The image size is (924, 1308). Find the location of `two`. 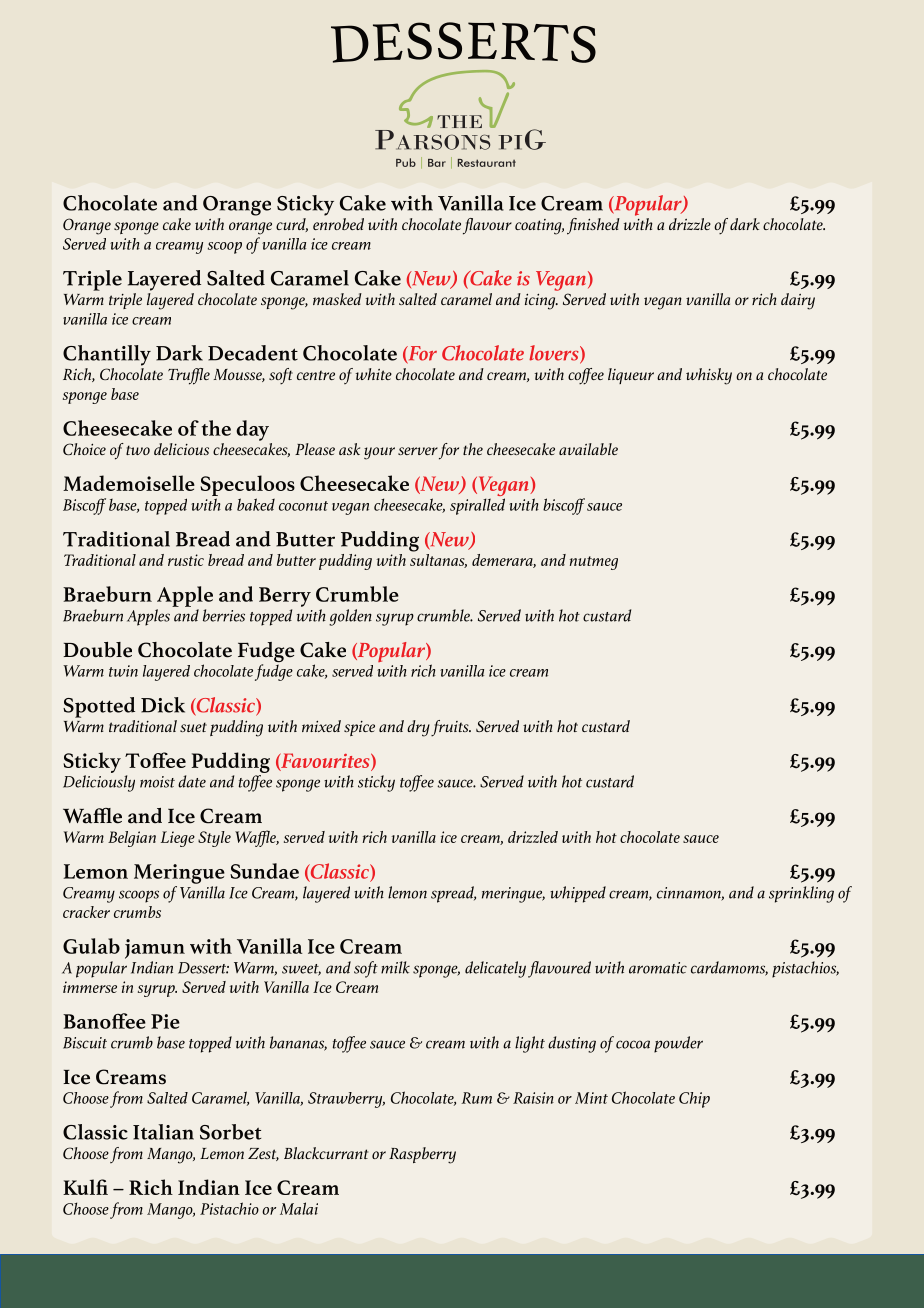

two is located at coordinates (138, 450).
